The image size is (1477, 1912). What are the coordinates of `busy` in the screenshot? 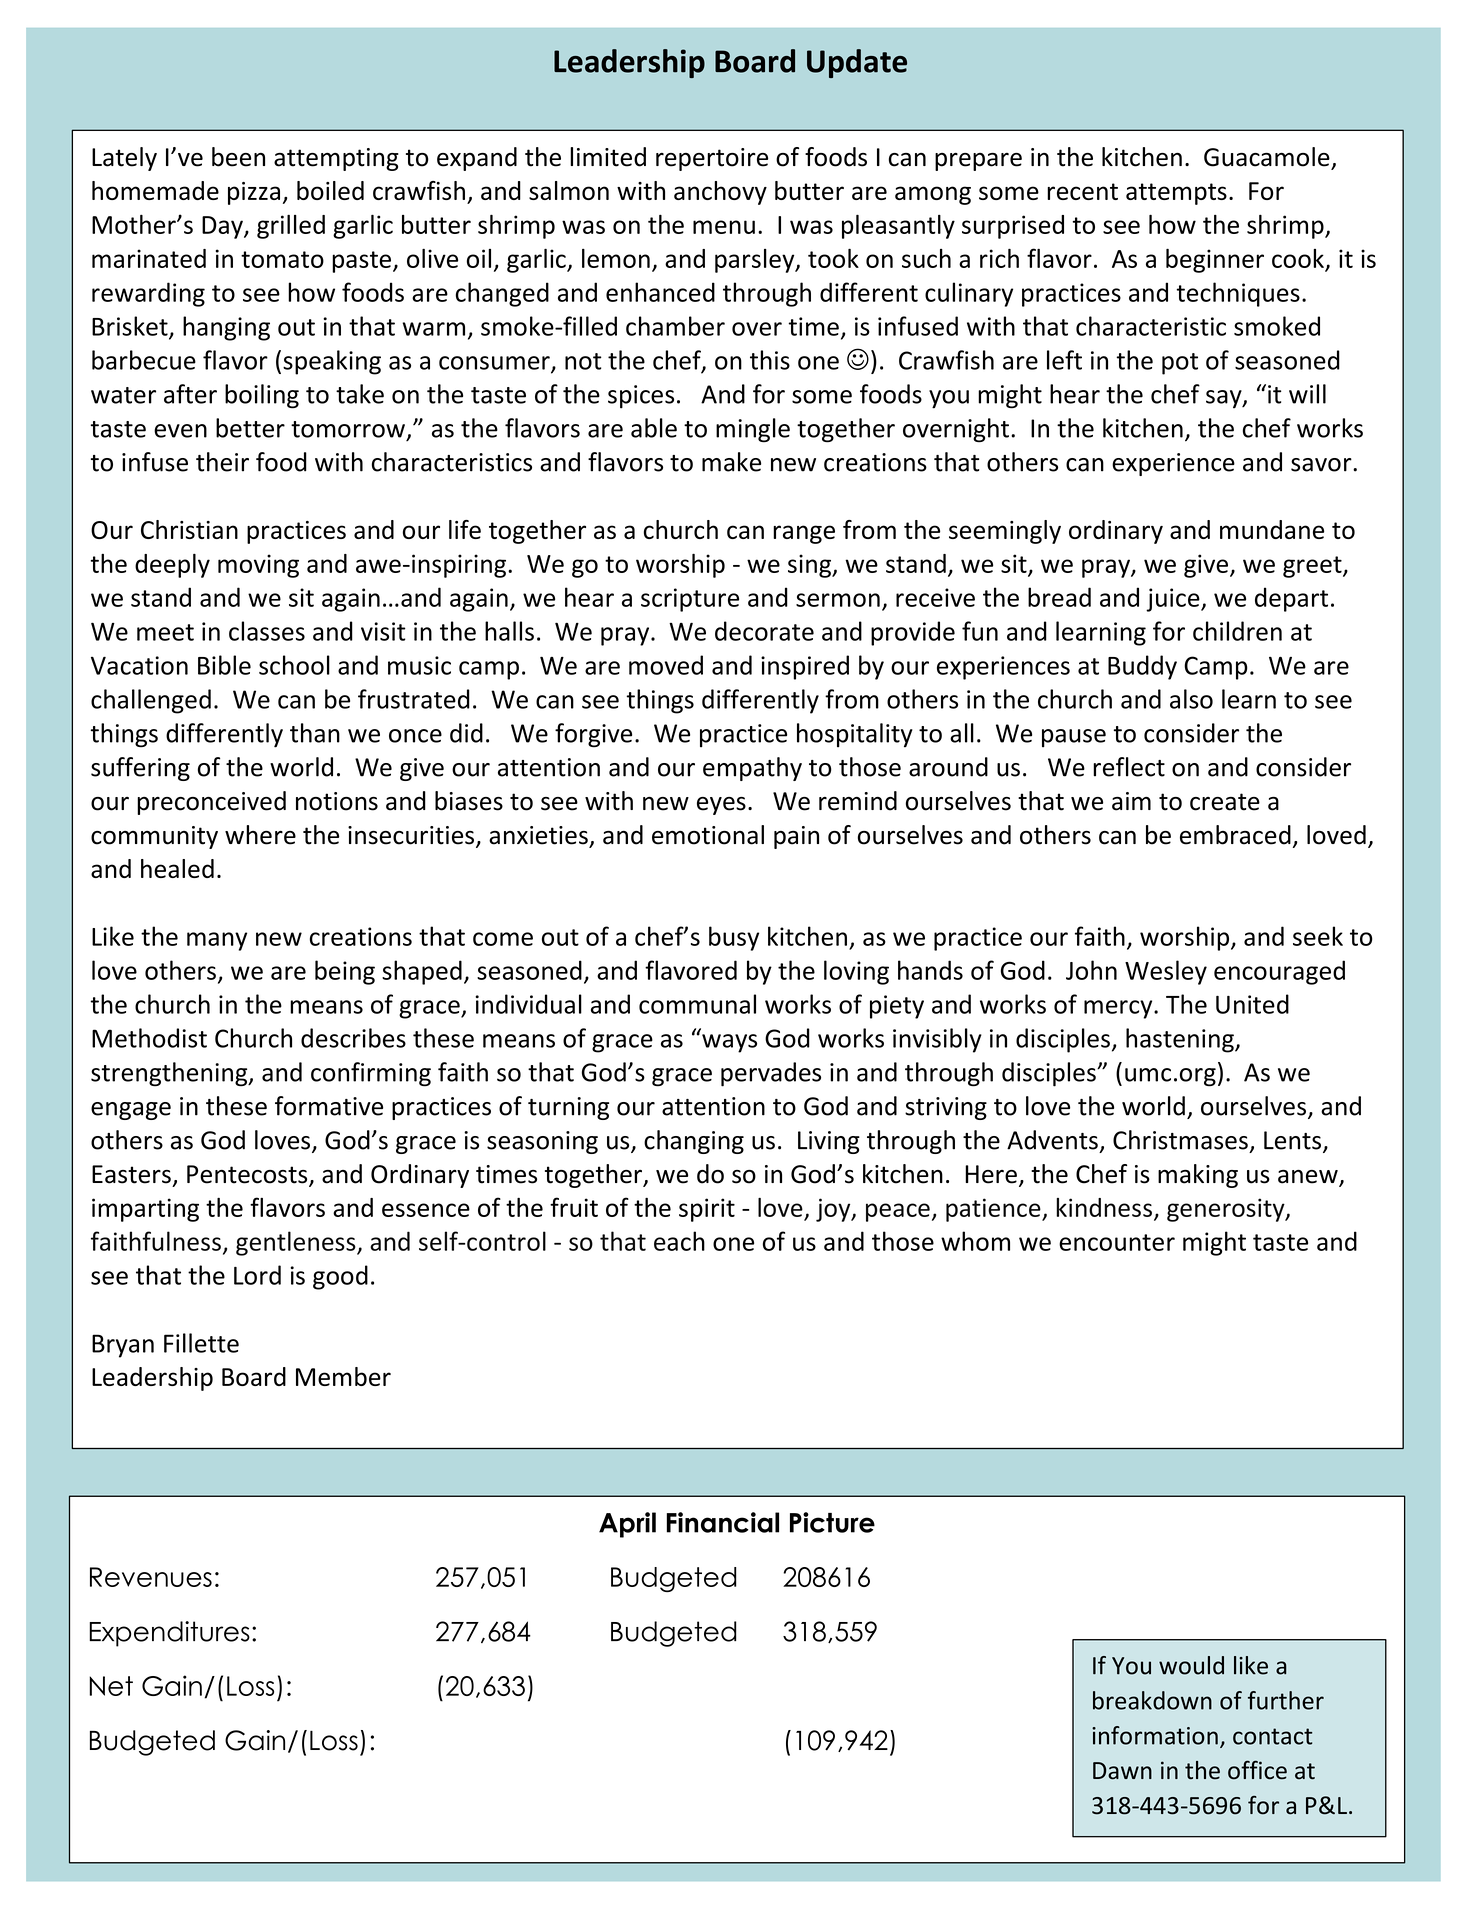 It's located at (734, 938).
